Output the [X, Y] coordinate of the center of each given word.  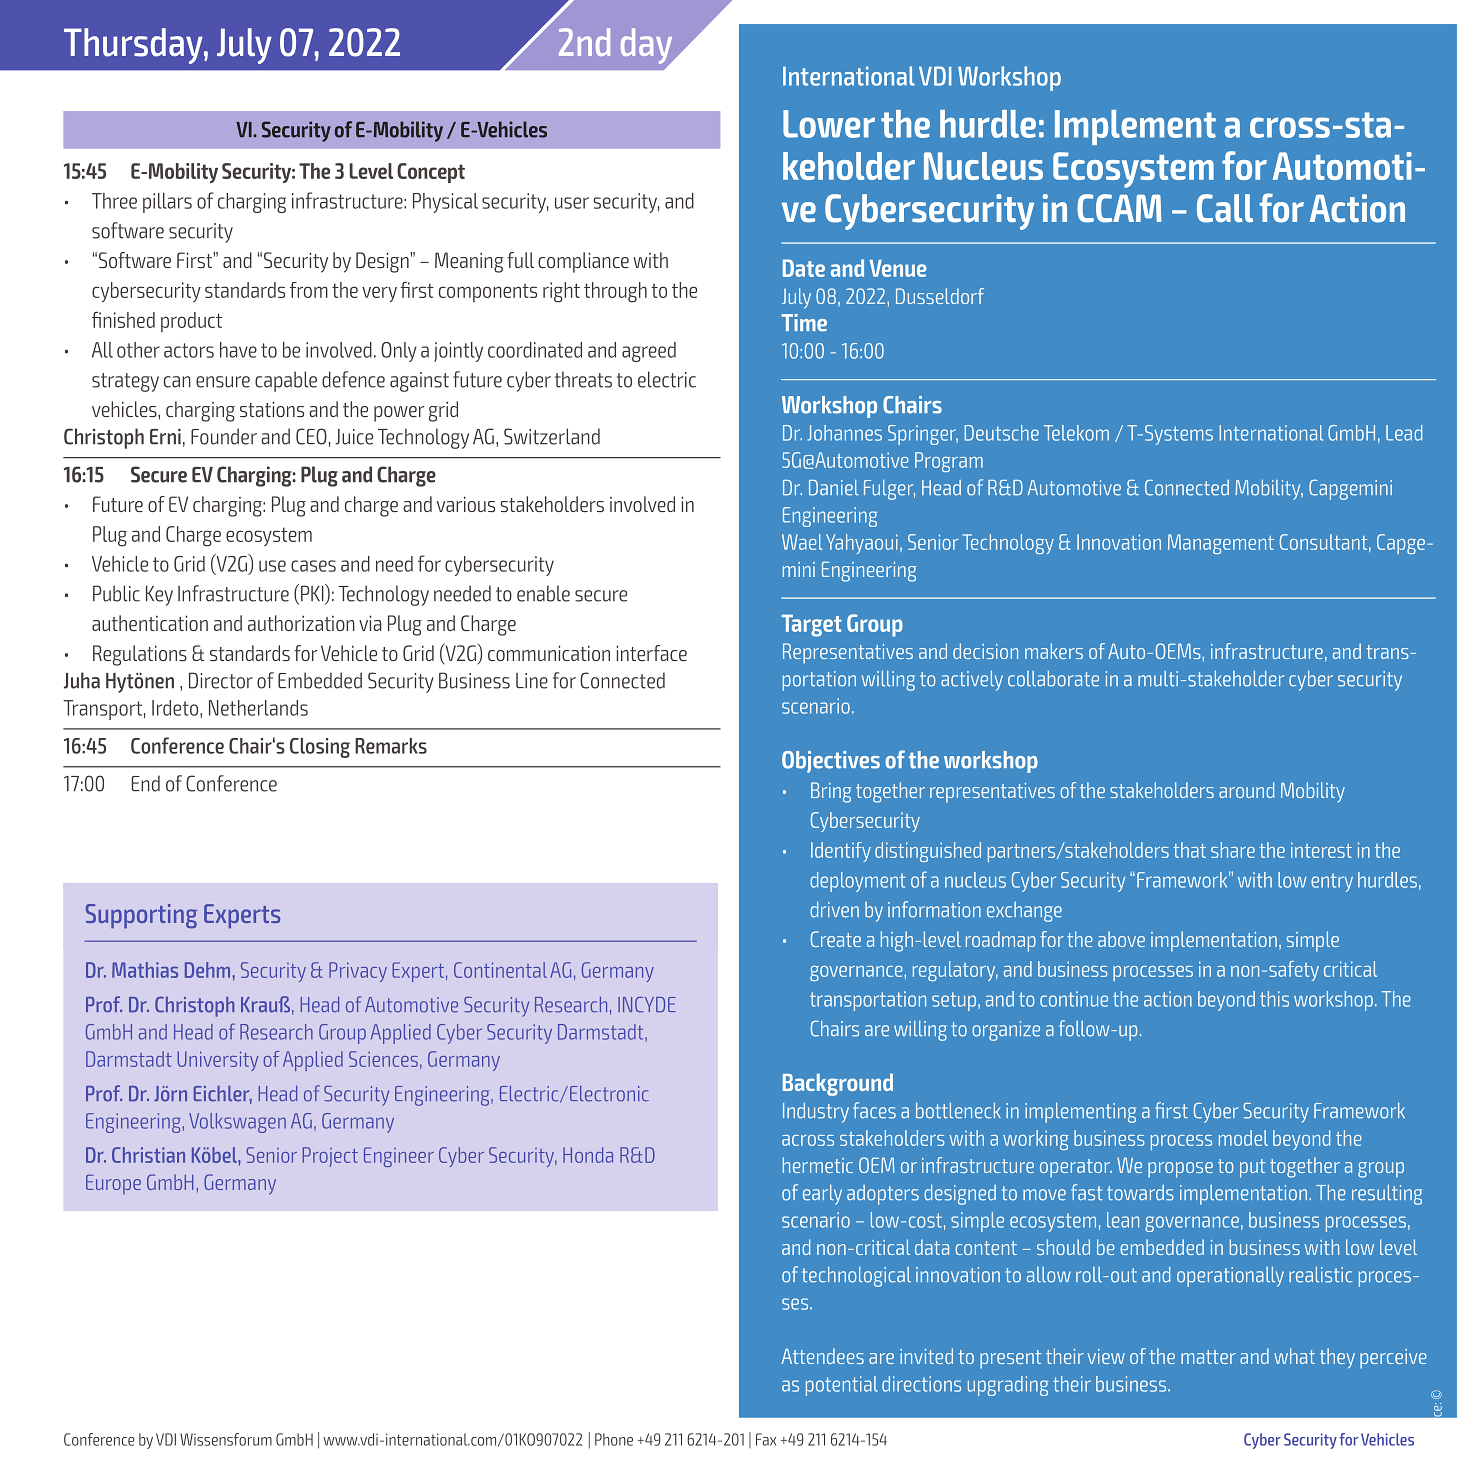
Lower [829, 124]
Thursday [134, 46]
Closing [320, 748]
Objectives [831, 762]
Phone [614, 1439]
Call [1225, 208]
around [1246, 790]
